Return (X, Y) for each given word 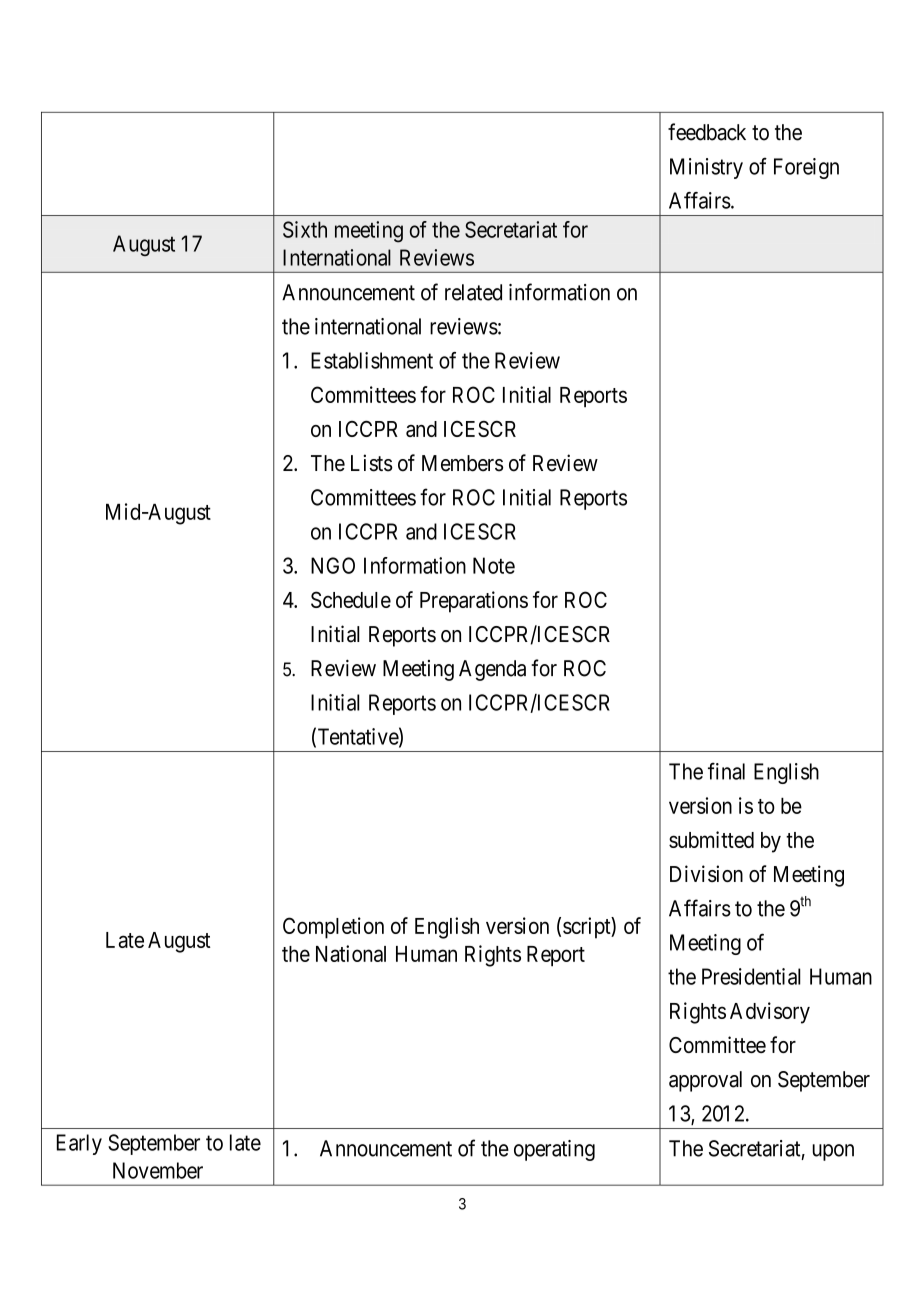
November (158, 1170)
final (726, 771)
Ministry (706, 168)
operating (554, 1150)
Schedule (351, 599)
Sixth (305, 229)
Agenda (492, 670)
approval (705, 1081)
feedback (707, 132)
